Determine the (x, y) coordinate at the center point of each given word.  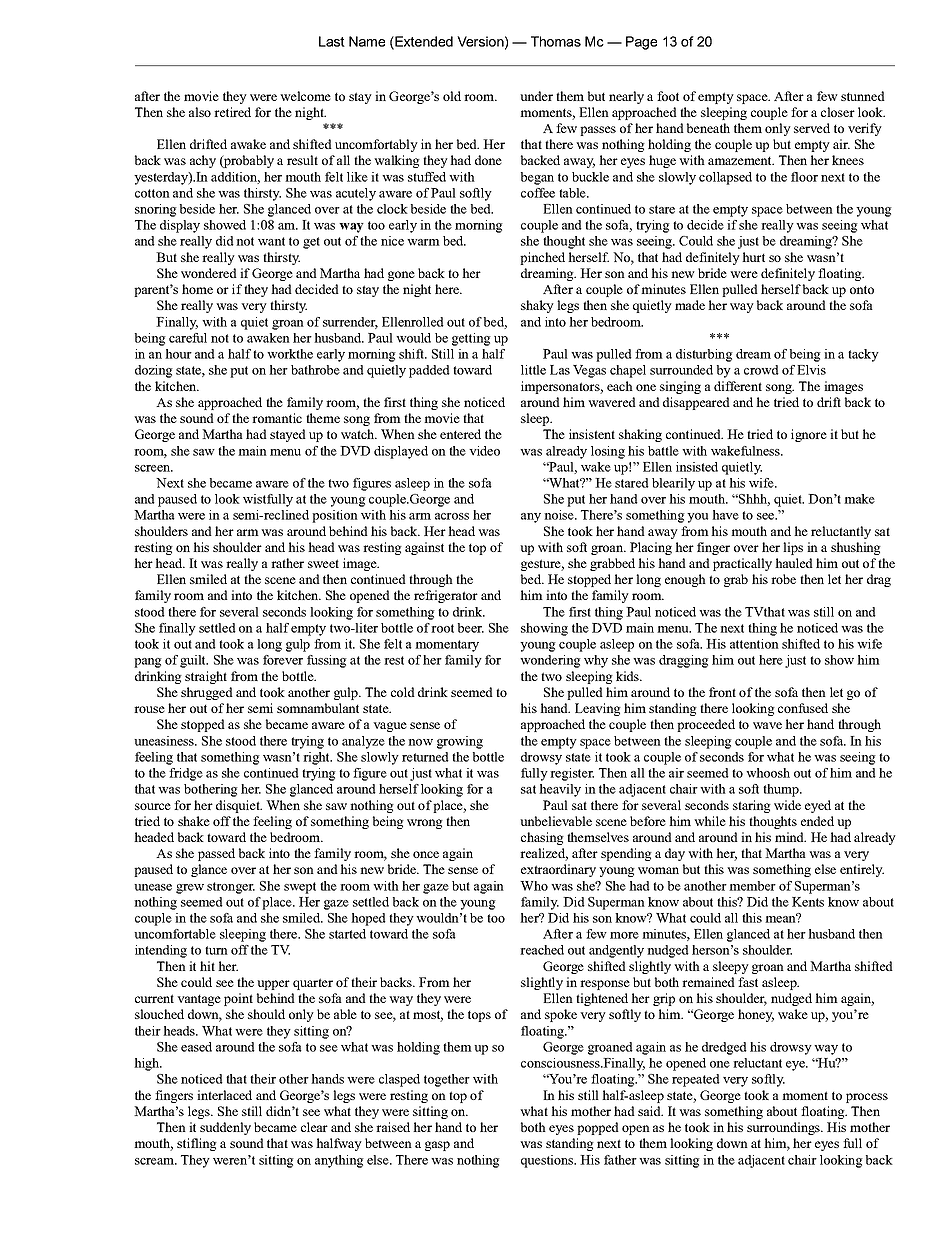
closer (838, 112)
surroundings (784, 1128)
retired (232, 112)
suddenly (225, 1128)
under (536, 96)
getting (471, 339)
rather (287, 563)
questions (548, 1161)
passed (216, 854)
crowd (761, 370)
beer (471, 628)
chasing (542, 838)
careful (188, 338)
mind (790, 837)
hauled (794, 563)
